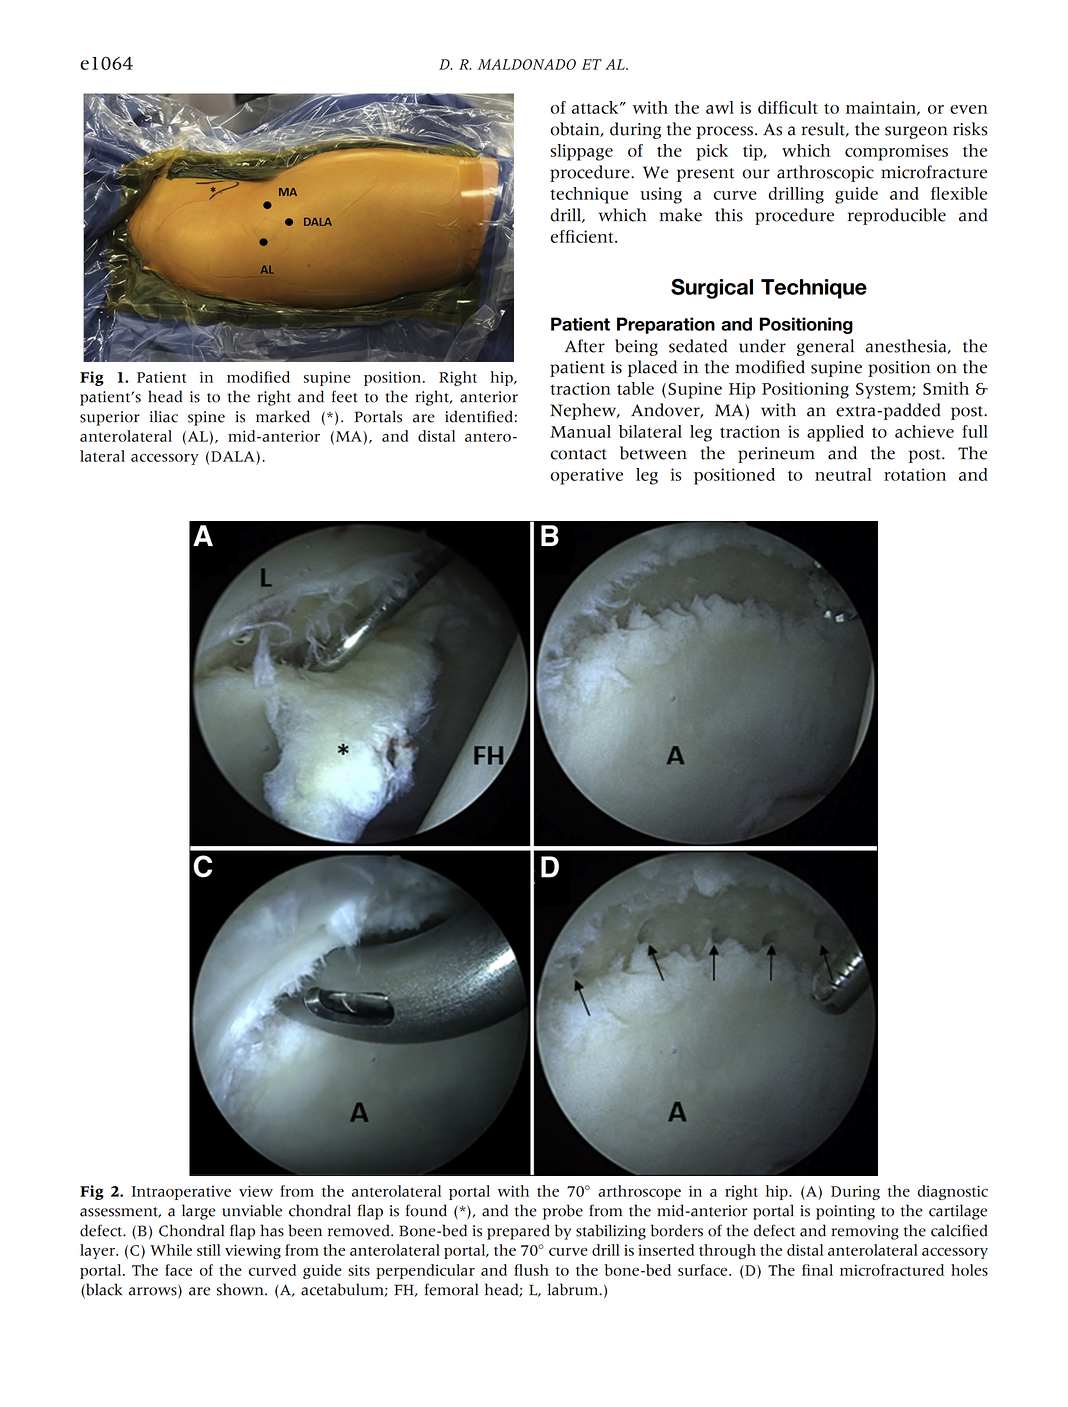 This screenshot has height=1407, width=1068. What do you see at coordinates (234, 456) in the screenshot?
I see `DALA` at bounding box center [234, 456].
